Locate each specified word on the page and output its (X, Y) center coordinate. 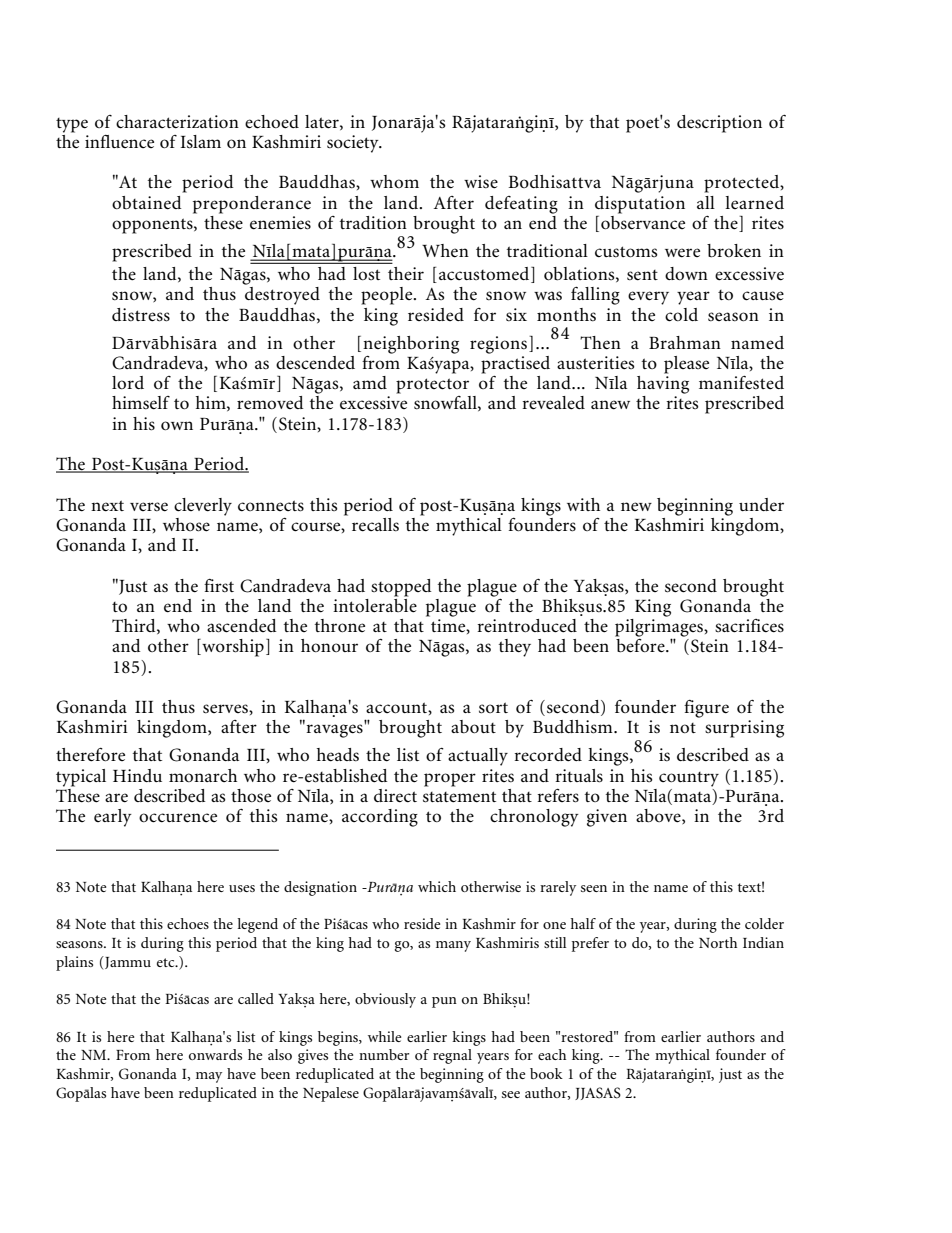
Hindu (137, 775)
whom (394, 181)
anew (610, 405)
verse (149, 507)
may (209, 1077)
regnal (452, 1056)
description (719, 124)
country (689, 779)
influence (119, 141)
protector (432, 386)
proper (450, 780)
